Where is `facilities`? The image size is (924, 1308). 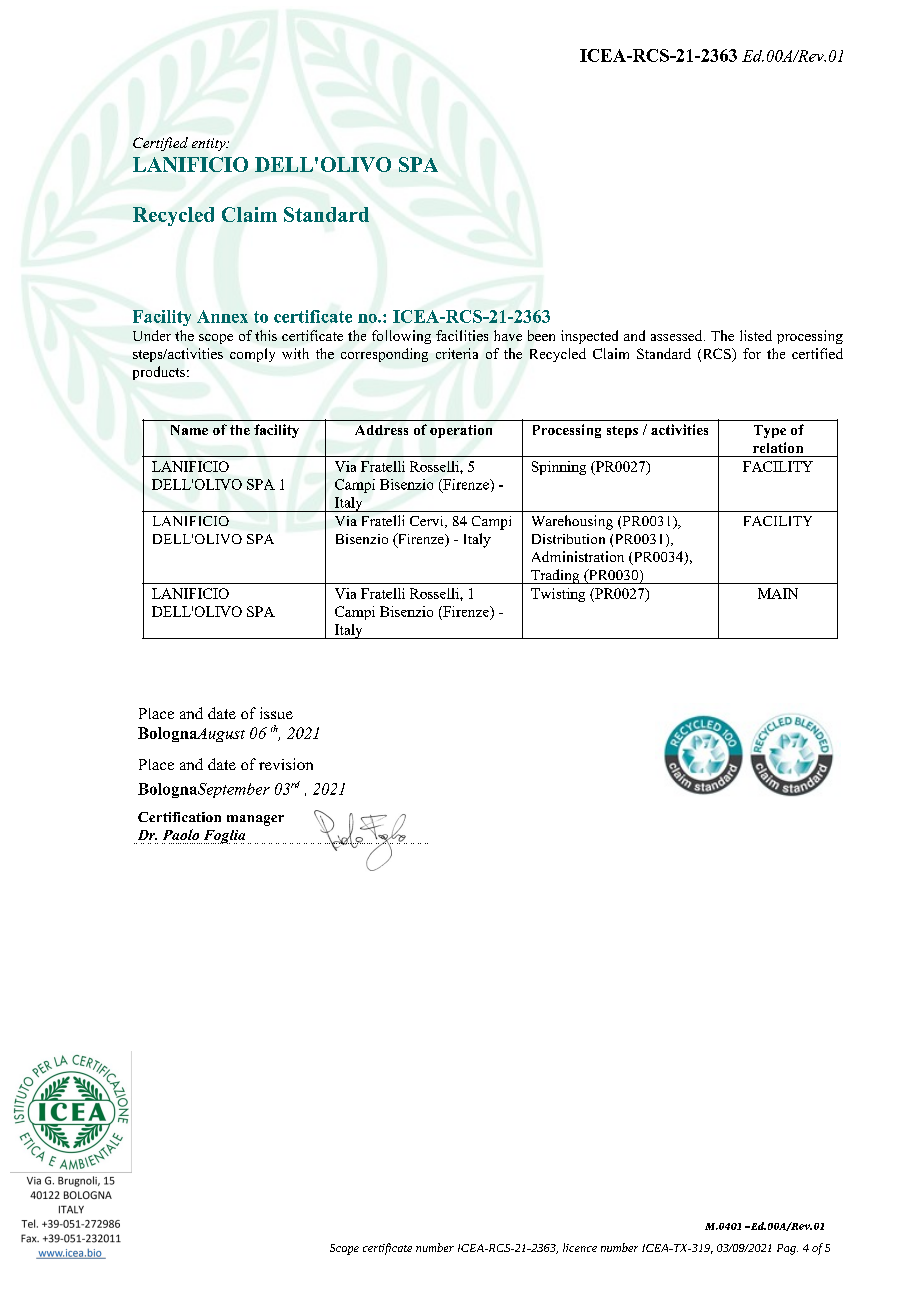
facilities is located at coordinates (462, 335).
